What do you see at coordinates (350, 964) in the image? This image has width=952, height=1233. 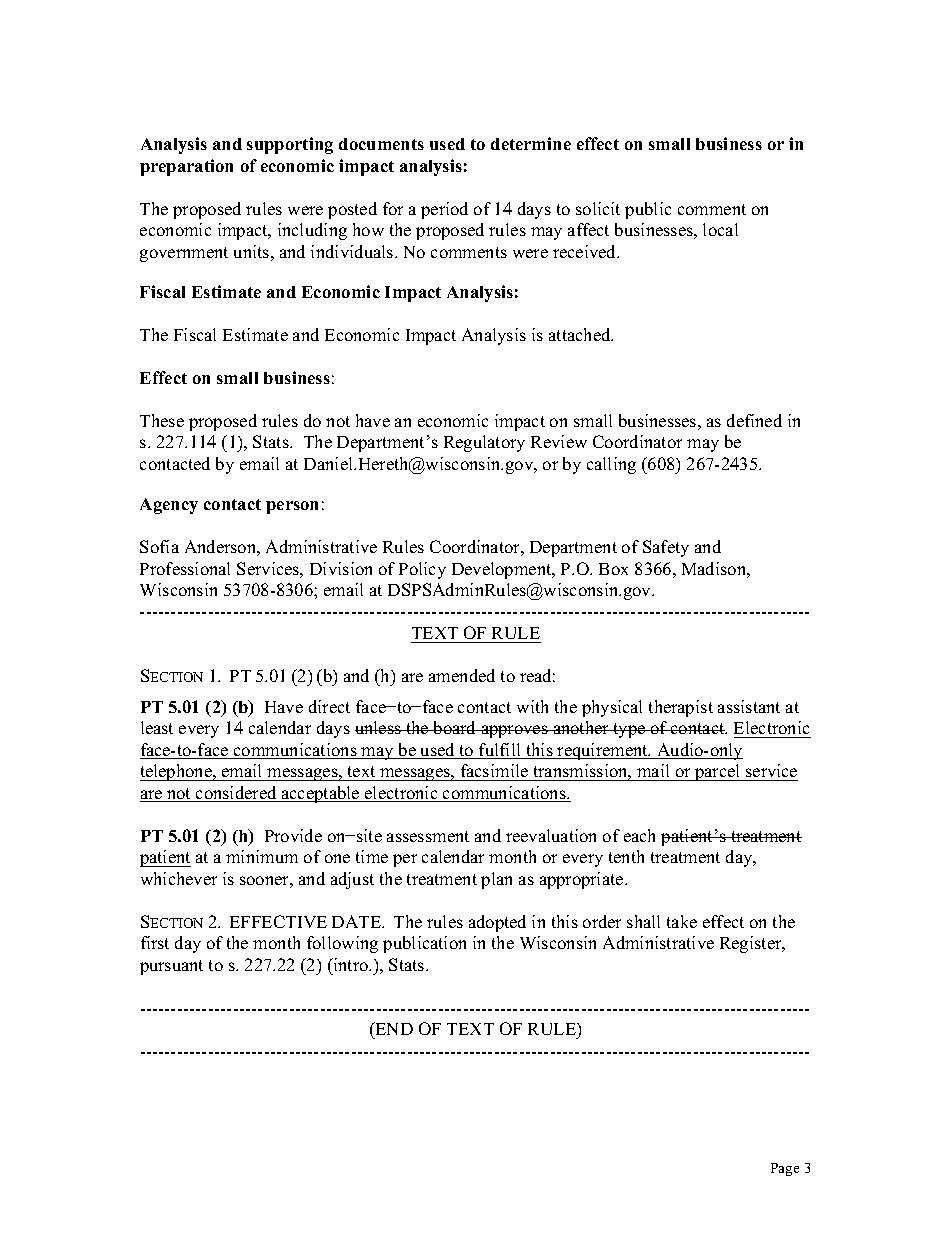 I see `intro` at bounding box center [350, 964].
